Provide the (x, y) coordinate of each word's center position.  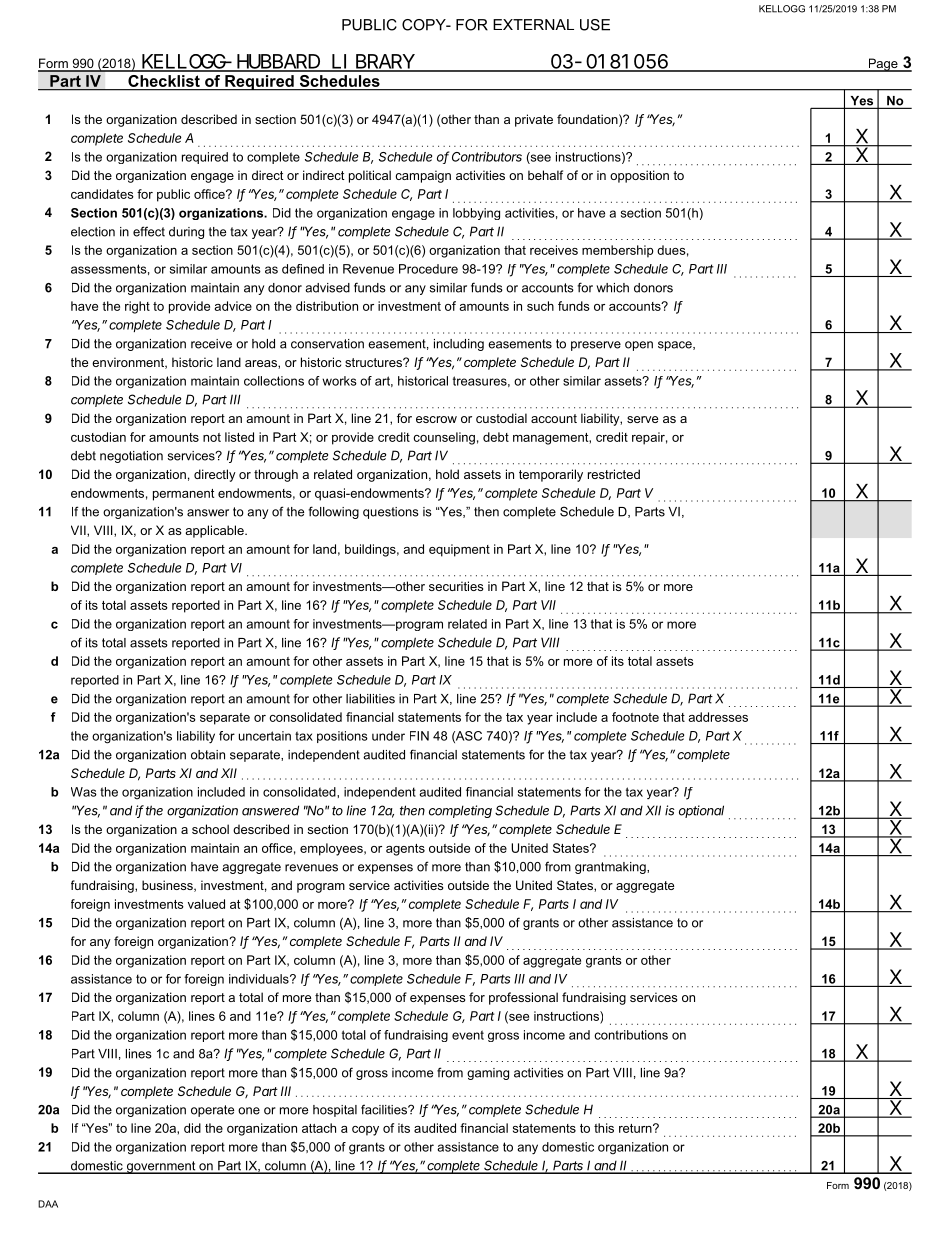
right (137, 307)
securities (456, 586)
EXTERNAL (533, 24)
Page (883, 65)
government (161, 1167)
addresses (718, 717)
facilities (385, 1109)
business (168, 886)
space (676, 346)
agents (405, 850)
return (636, 1128)
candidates (102, 194)
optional (701, 811)
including (459, 345)
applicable (215, 531)
